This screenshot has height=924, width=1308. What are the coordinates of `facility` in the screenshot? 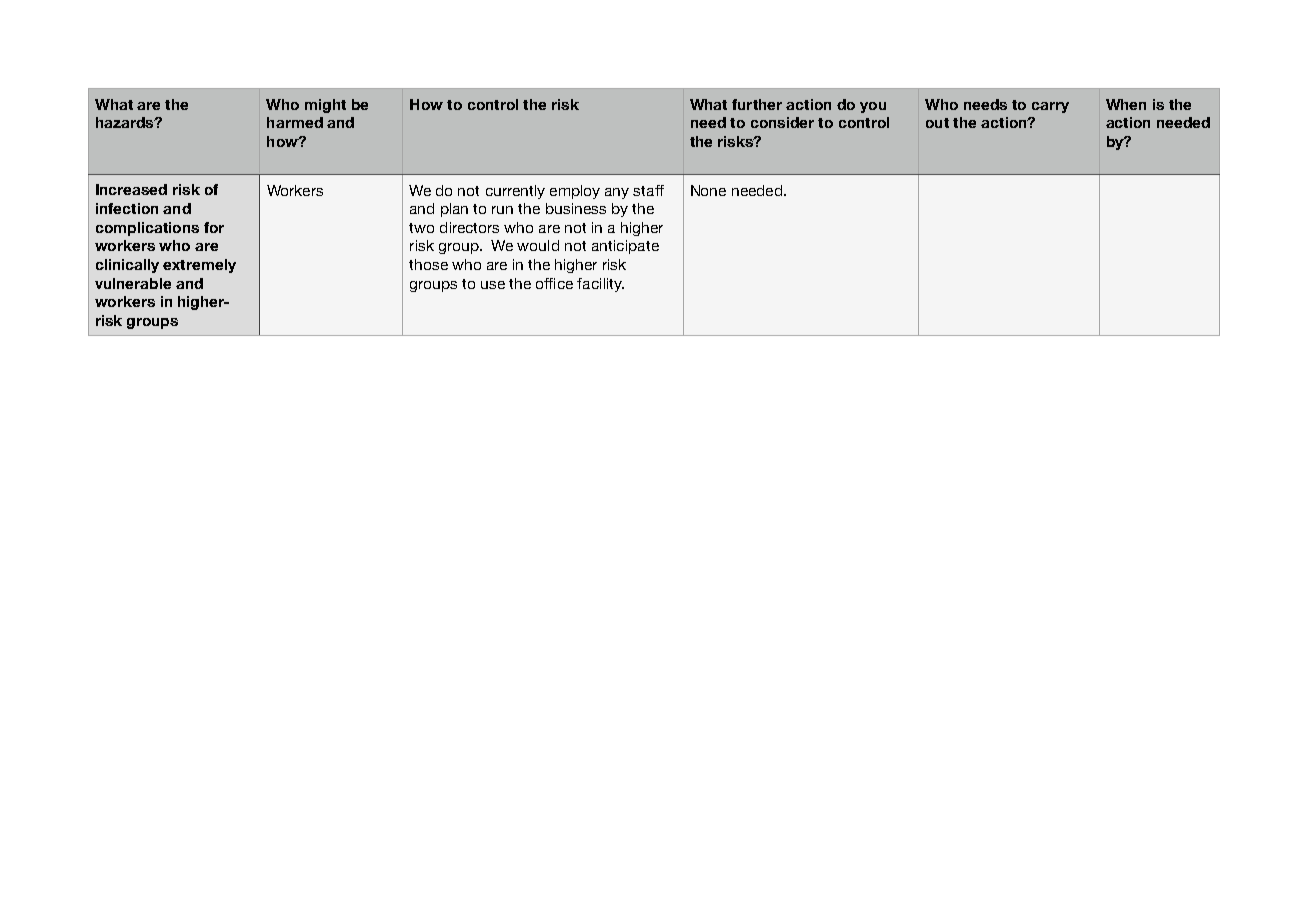 It's located at (600, 285).
